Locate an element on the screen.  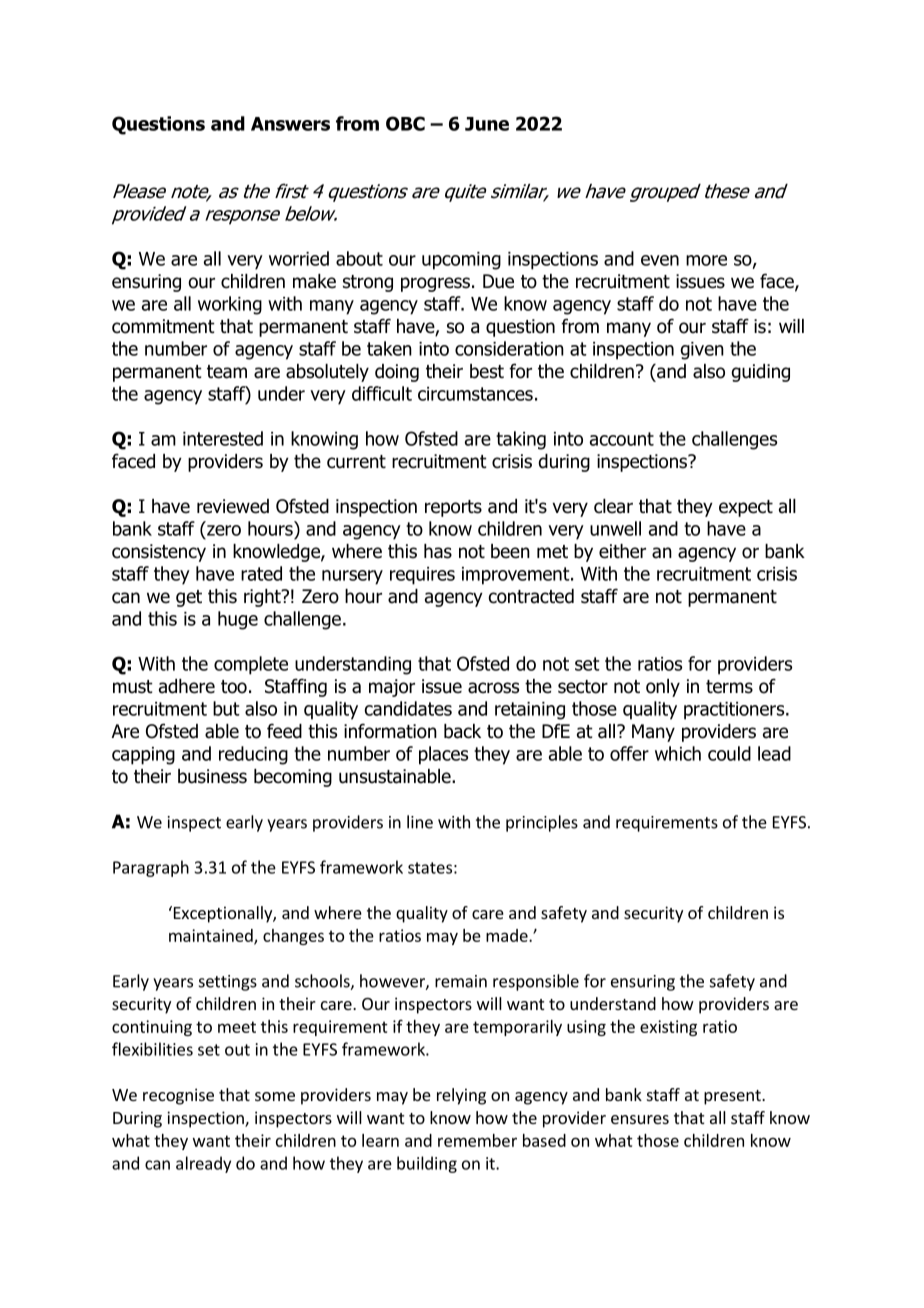
circumstances is located at coordinates (475, 394).
